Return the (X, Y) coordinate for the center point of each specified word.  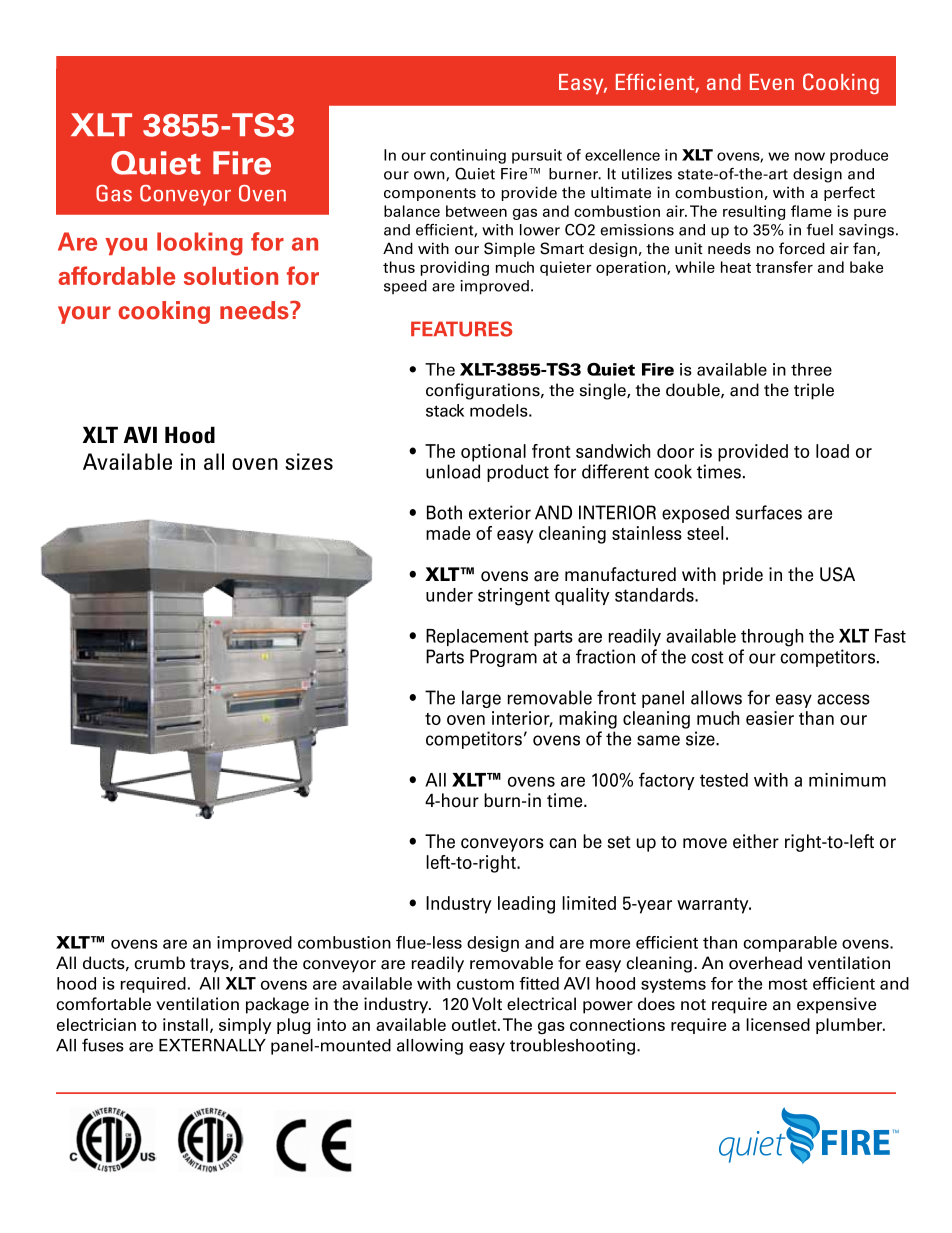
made (448, 533)
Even (772, 82)
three (811, 369)
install (185, 1024)
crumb (159, 963)
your (84, 315)
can (562, 843)
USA (837, 574)
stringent (514, 597)
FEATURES (461, 329)
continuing (468, 156)
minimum (847, 780)
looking (200, 244)
